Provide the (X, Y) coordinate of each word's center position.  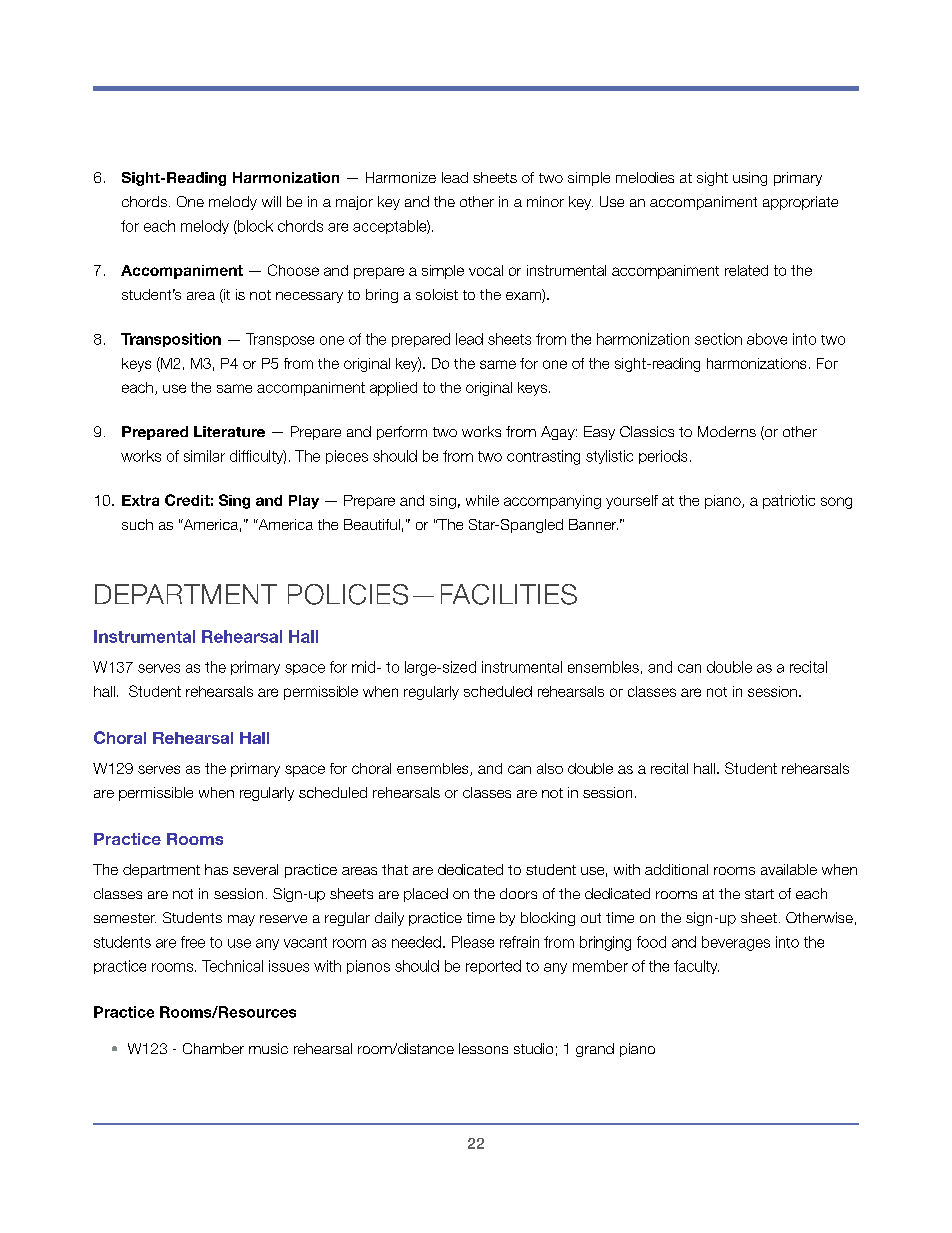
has (216, 869)
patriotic (789, 502)
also (550, 768)
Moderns (727, 431)
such (137, 524)
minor (545, 201)
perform (402, 433)
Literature (229, 431)
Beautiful (372, 524)
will (271, 201)
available (789, 869)
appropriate (800, 203)
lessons (483, 1048)
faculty (696, 967)
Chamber (213, 1048)
